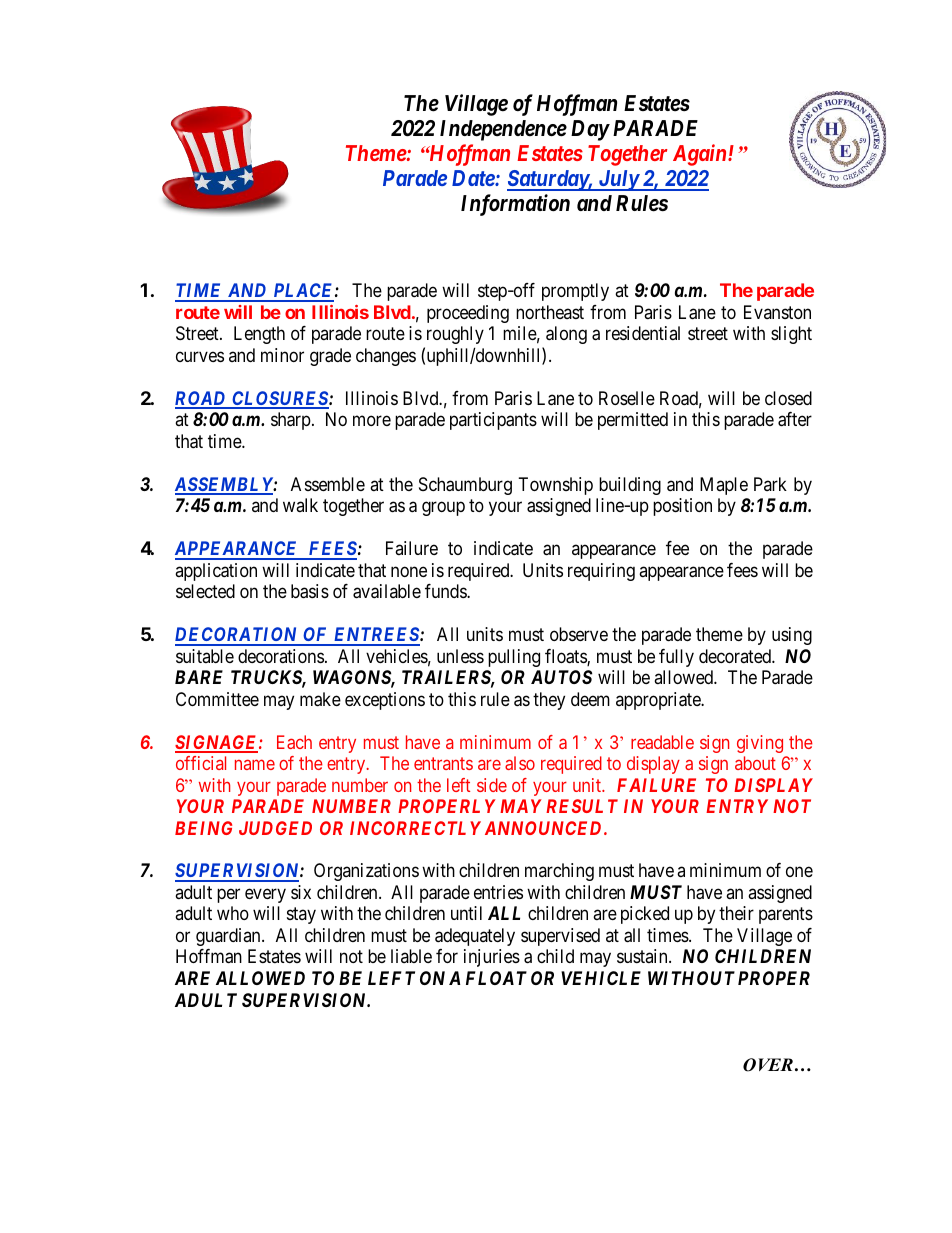 Image resolution: width=952 pixels, height=1233 pixels. I want to click on OVER, so click(768, 1065).
